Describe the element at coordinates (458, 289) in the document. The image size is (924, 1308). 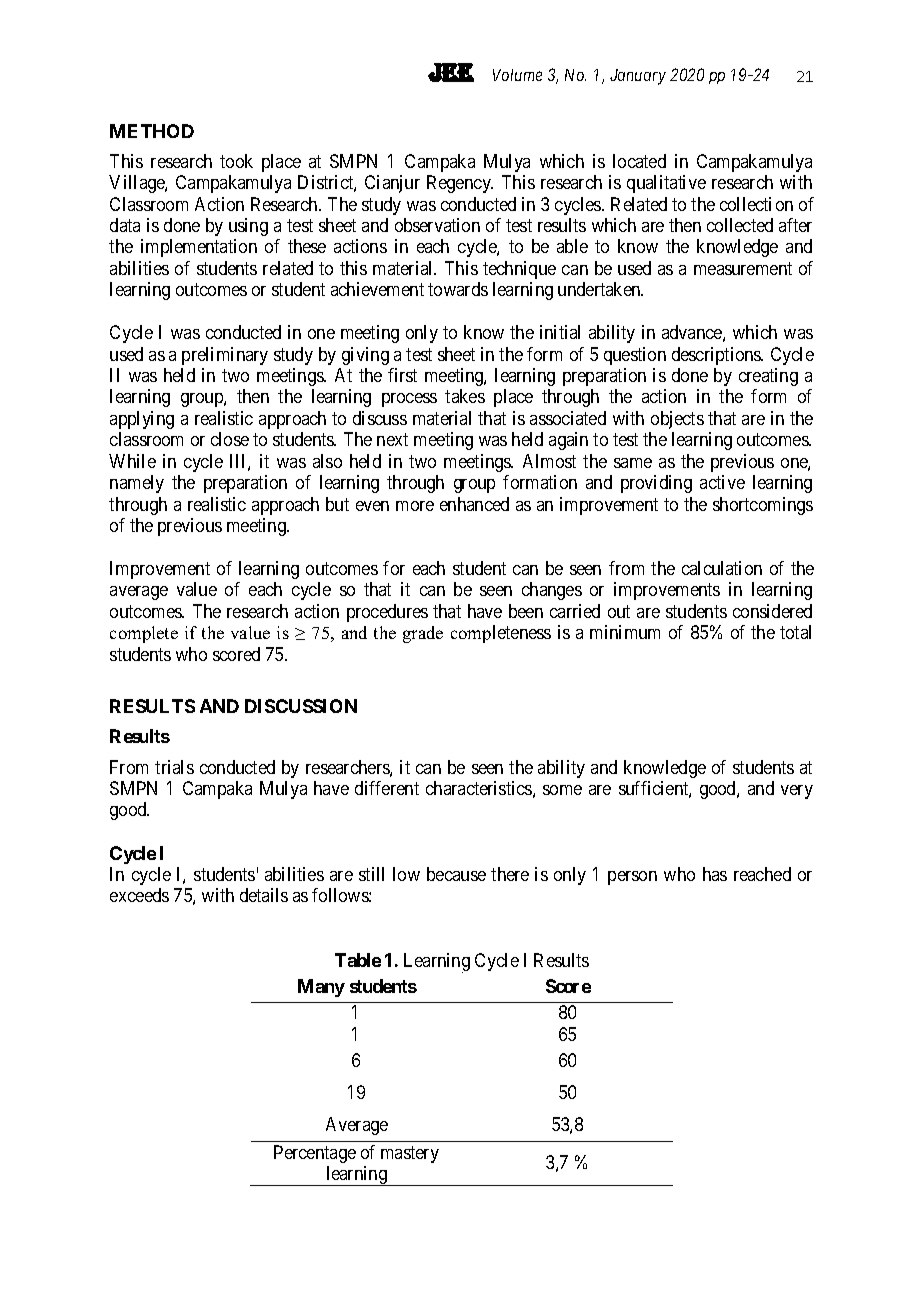
I see `towards` at that location.
